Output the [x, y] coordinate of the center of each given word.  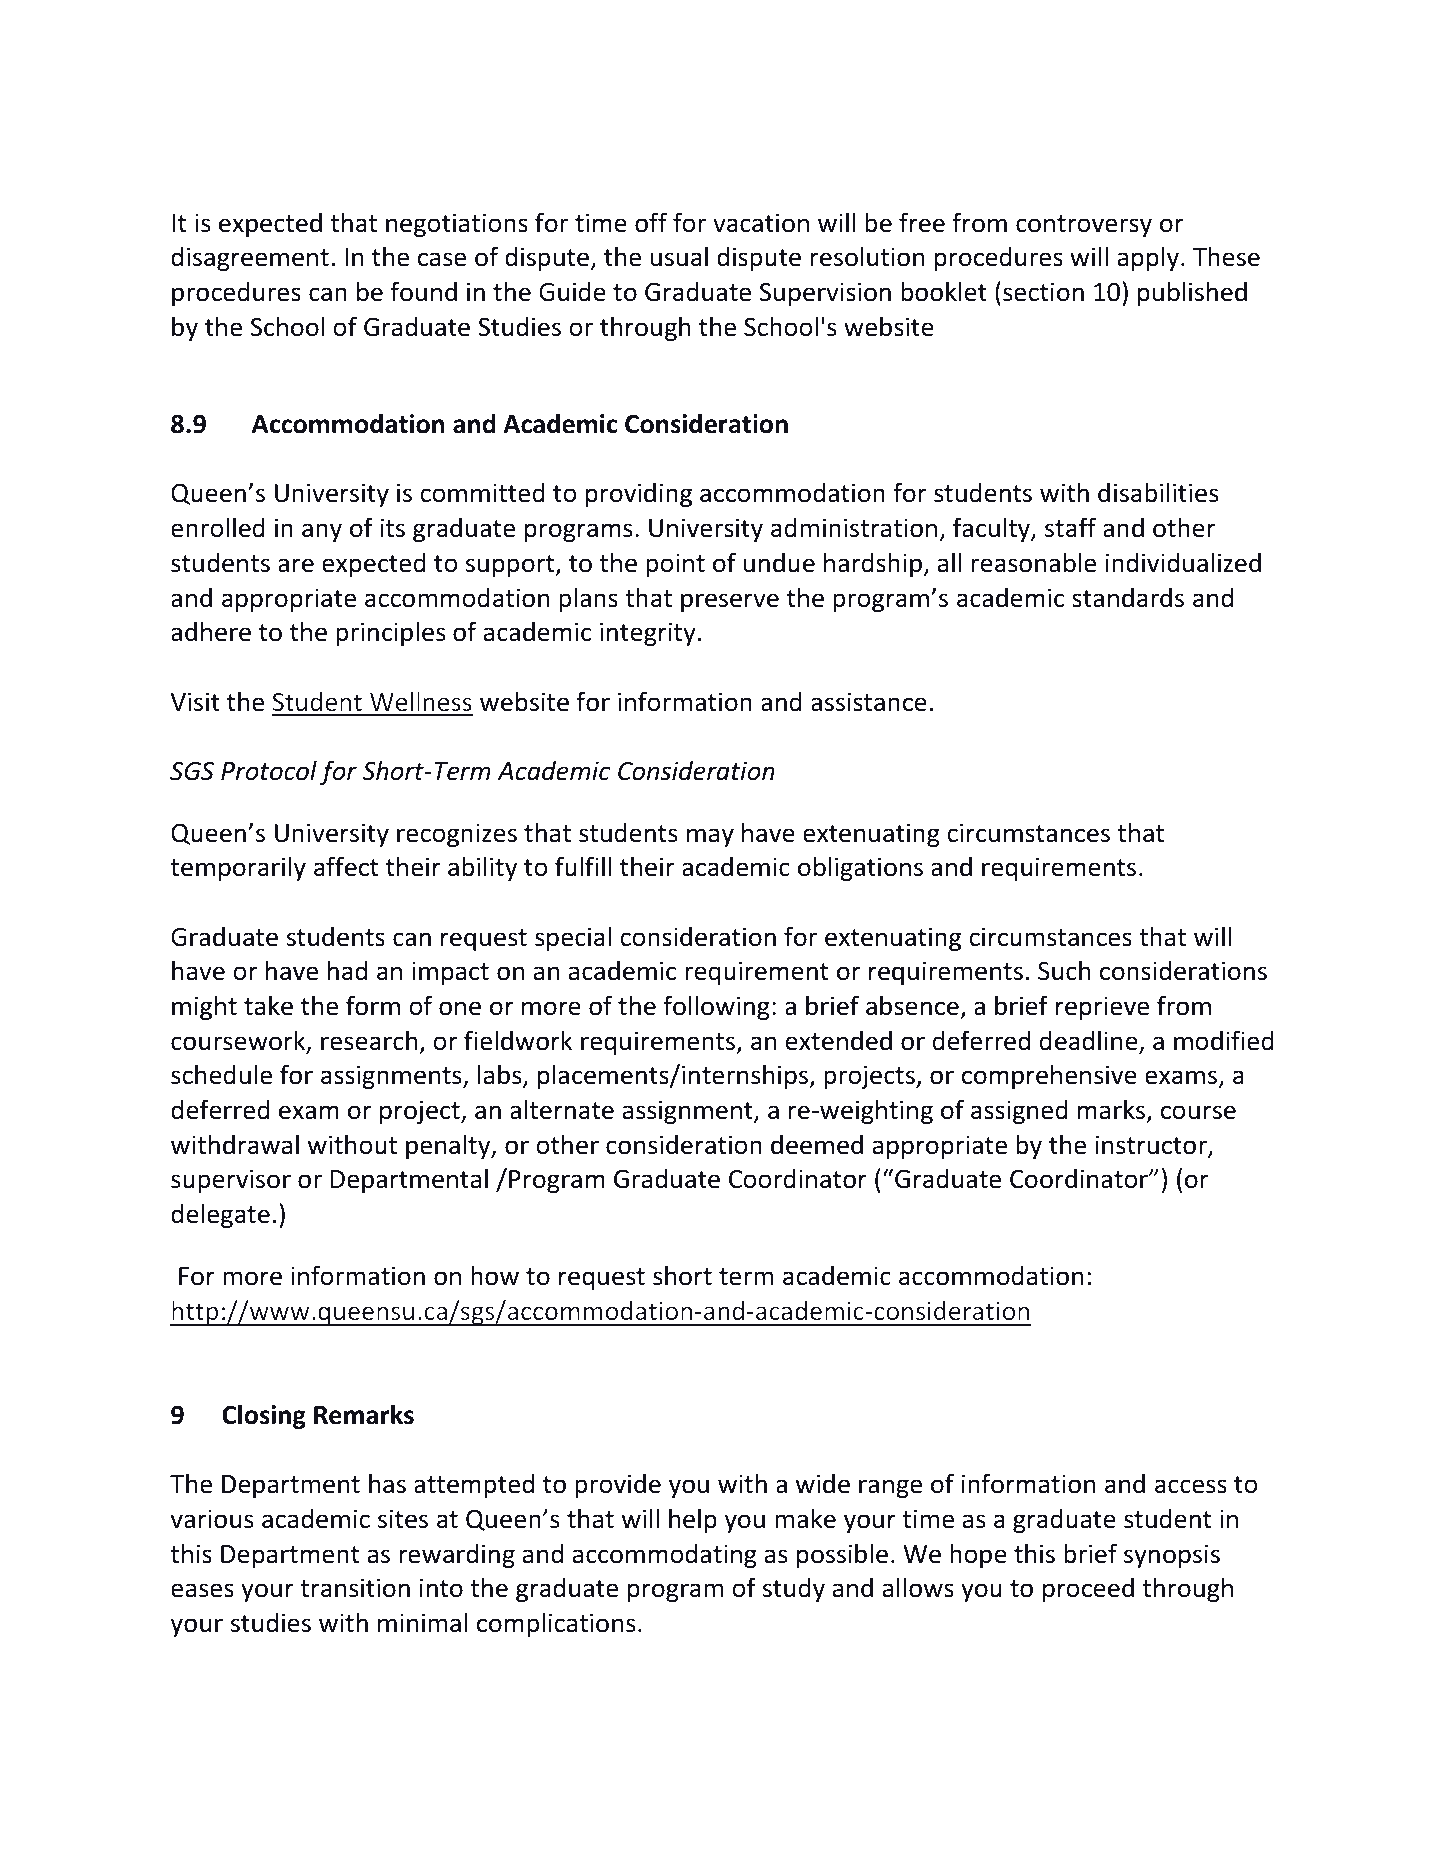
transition [355, 1588]
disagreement [250, 258]
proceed [1088, 1589]
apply [1148, 258]
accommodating [664, 1555]
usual [679, 256]
